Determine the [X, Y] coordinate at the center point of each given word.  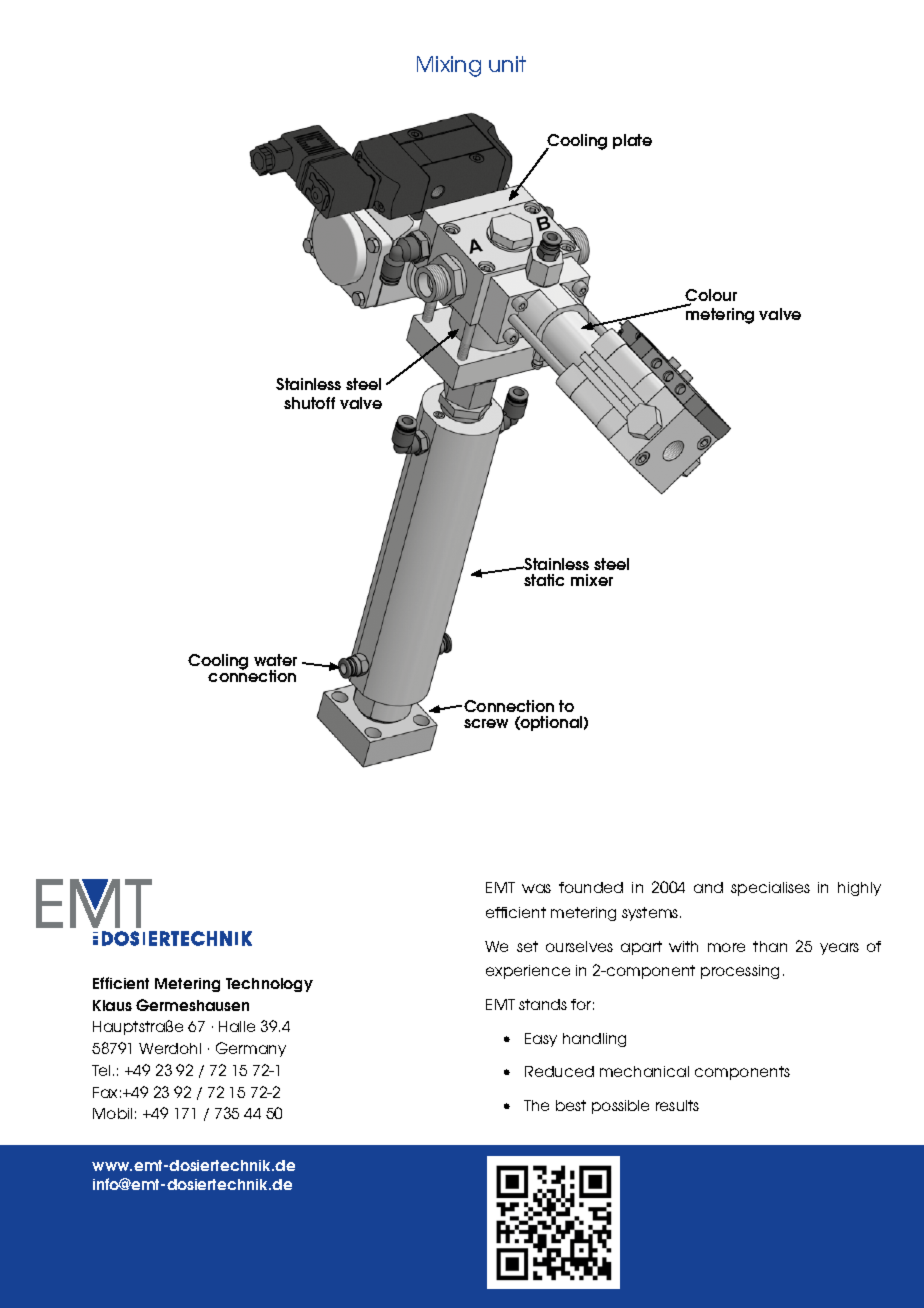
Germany [251, 1049]
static [544, 580]
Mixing [449, 66]
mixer [592, 580]
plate [632, 141]
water [275, 660]
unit [507, 64]
